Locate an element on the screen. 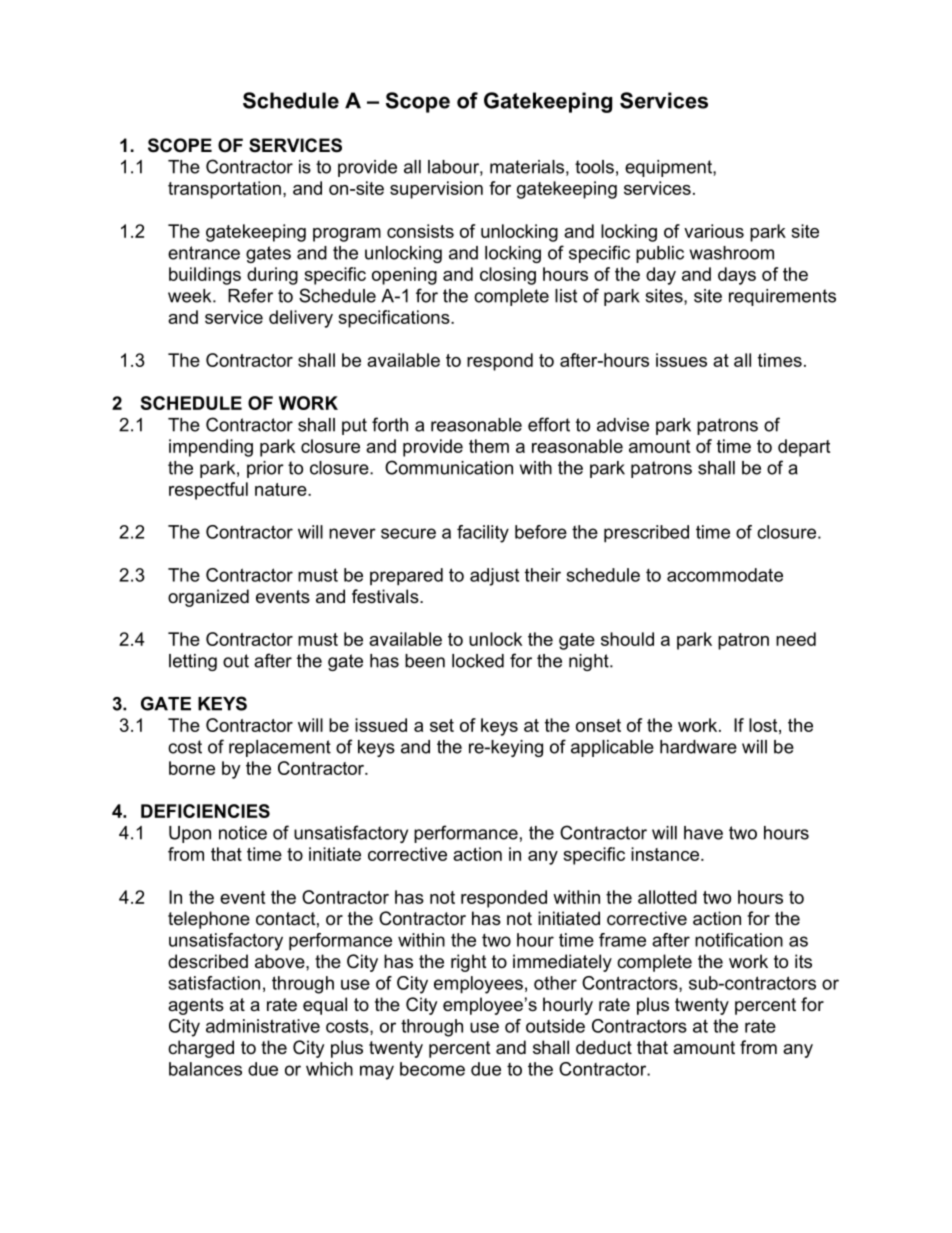 The height and width of the screenshot is (1233, 952). outside is located at coordinates (555, 1026).
